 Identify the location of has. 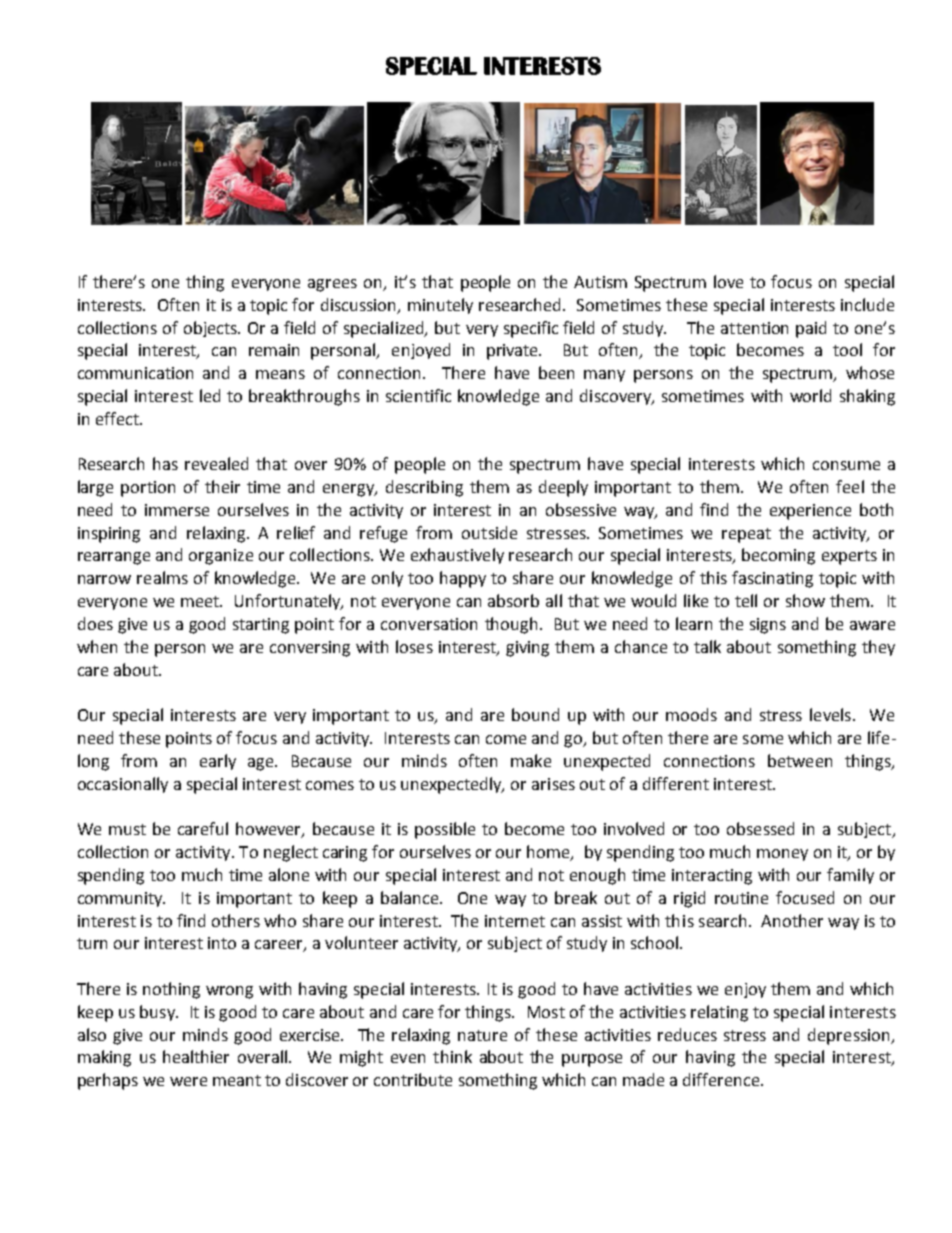
(165, 463).
